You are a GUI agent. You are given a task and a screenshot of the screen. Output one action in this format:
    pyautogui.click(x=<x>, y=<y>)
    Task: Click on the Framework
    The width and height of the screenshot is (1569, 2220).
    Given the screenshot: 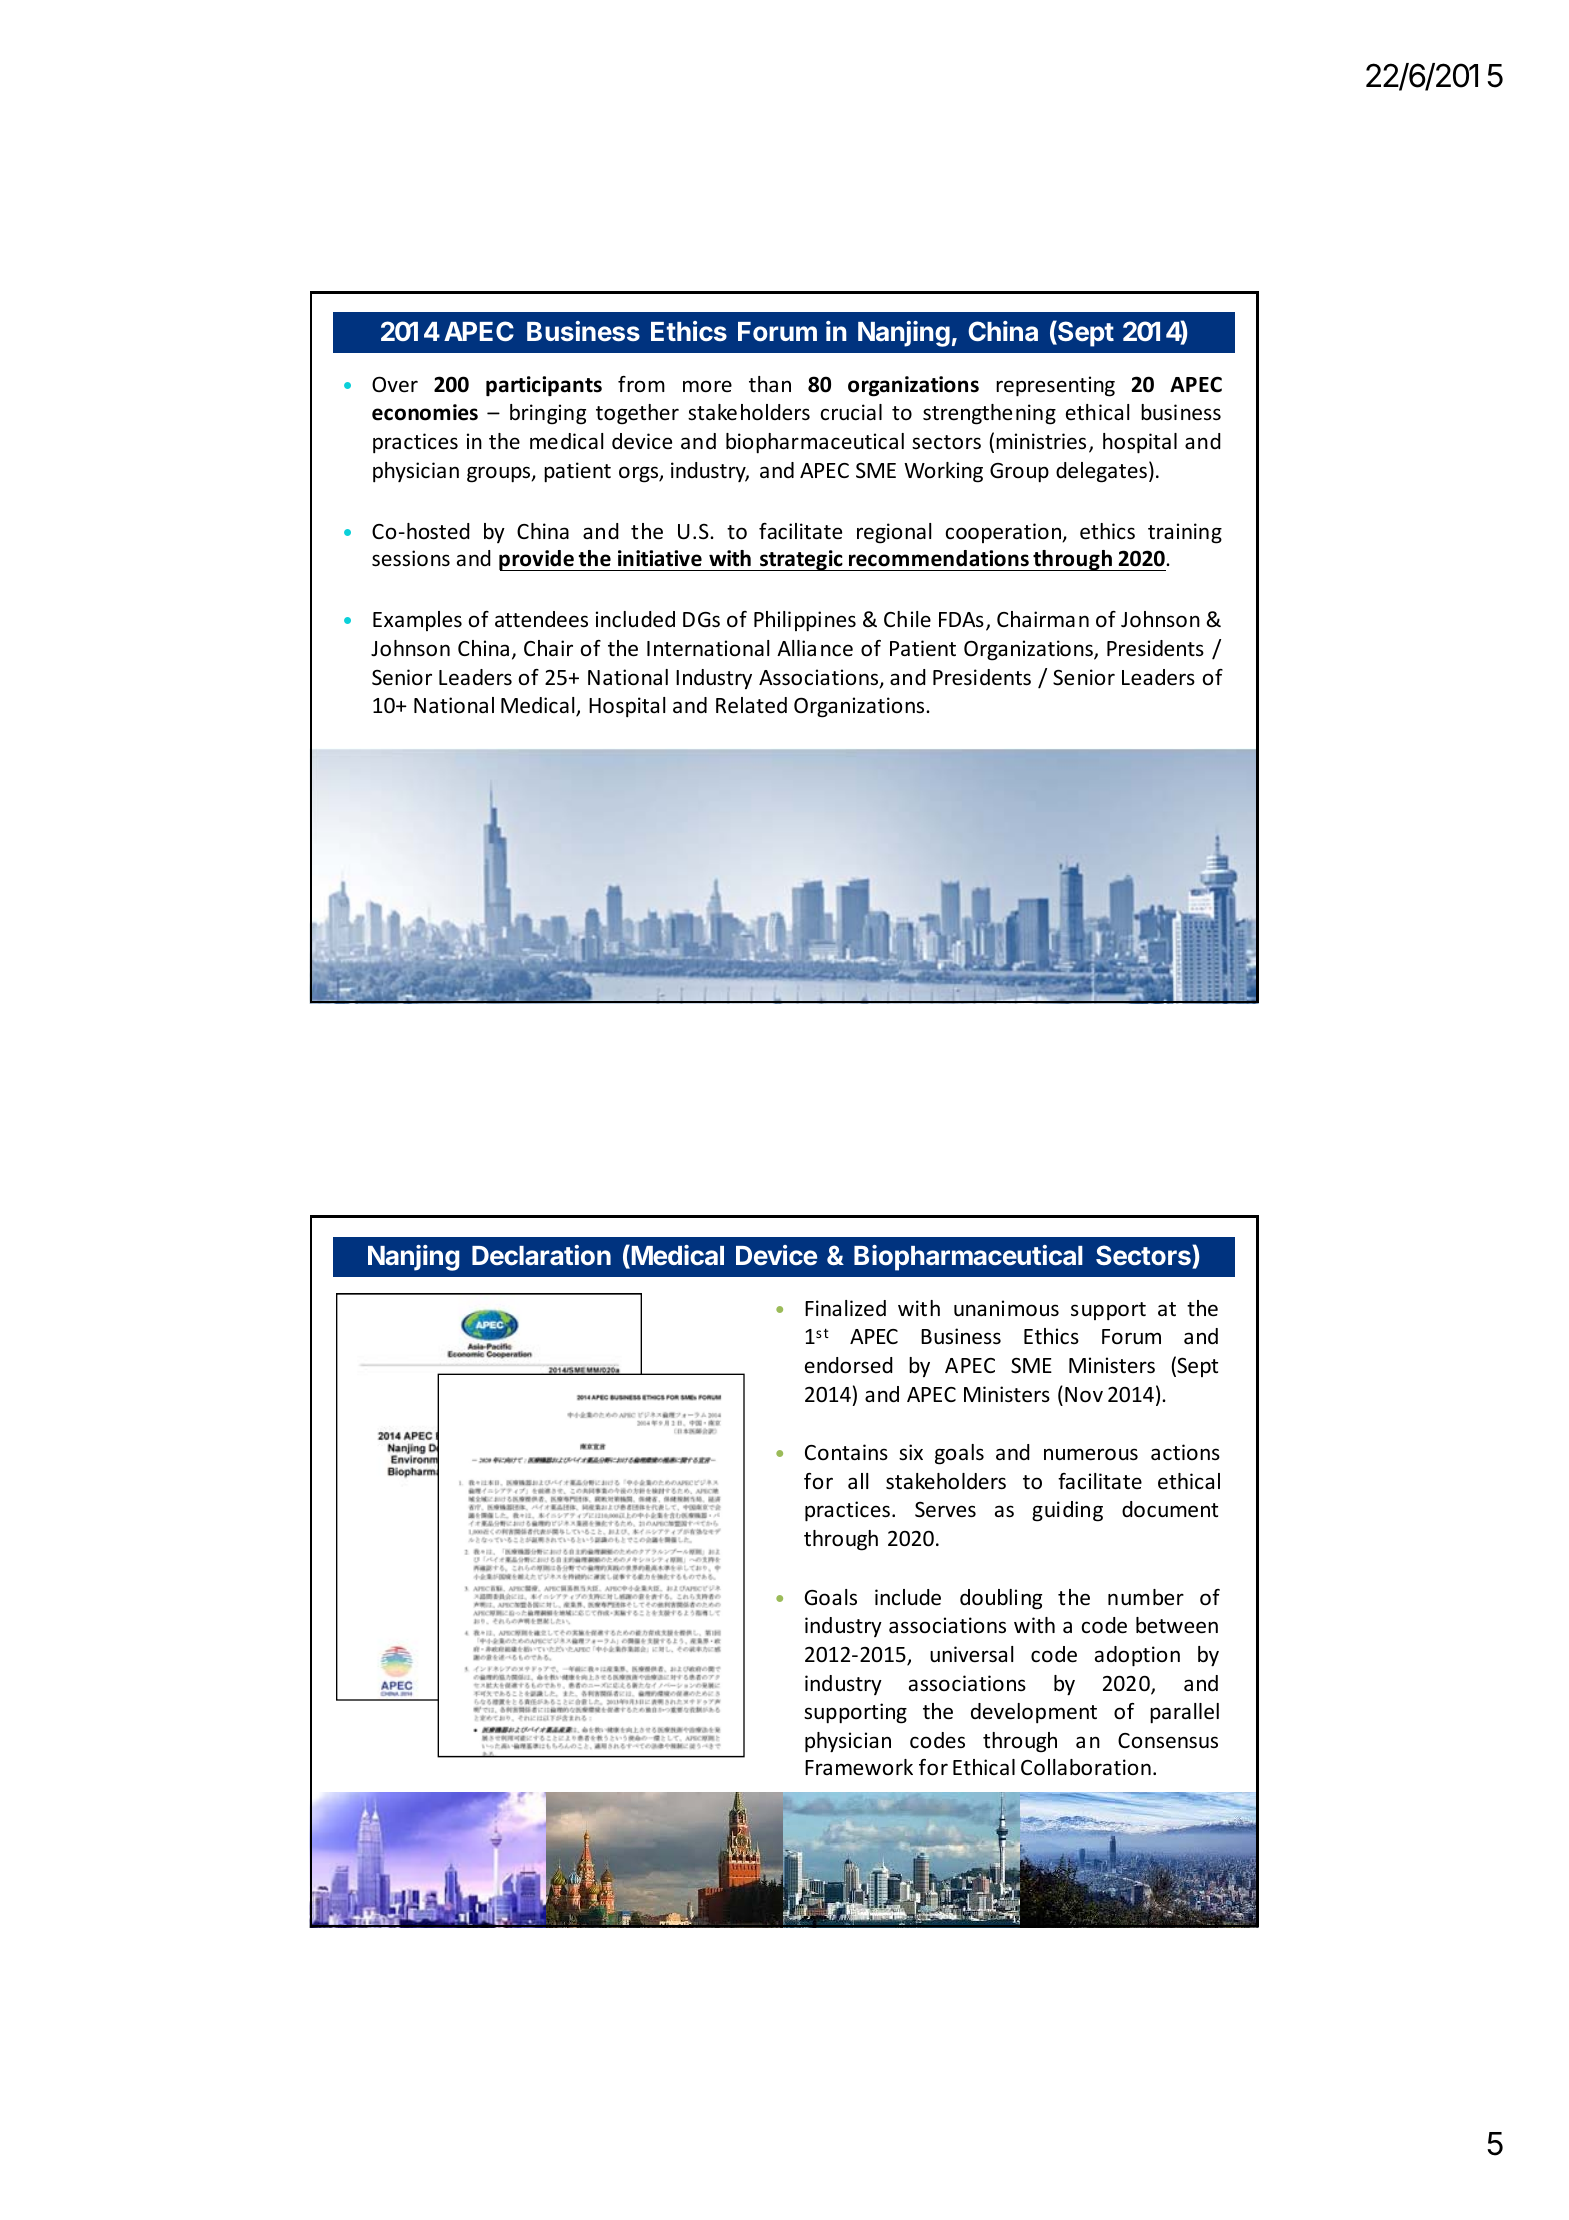 What is the action you would take?
    pyautogui.click(x=859, y=1767)
